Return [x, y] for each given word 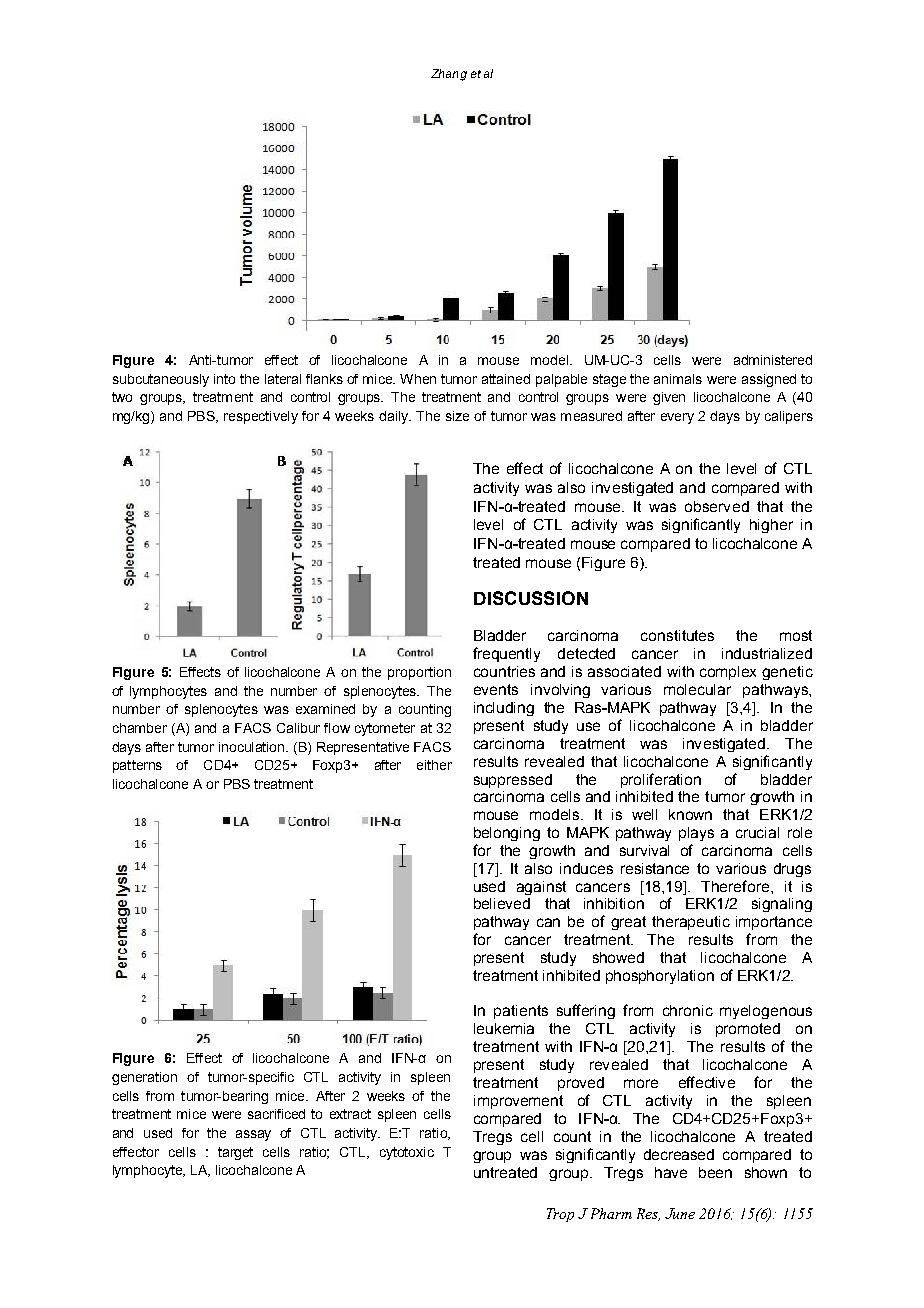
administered [773, 360]
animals [678, 379]
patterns [137, 766]
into [224, 379]
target [235, 1153]
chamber [140, 728]
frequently [506, 654]
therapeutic [691, 923]
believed [502, 903]
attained [506, 379]
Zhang [449, 75]
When [418, 379]
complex [728, 673]
